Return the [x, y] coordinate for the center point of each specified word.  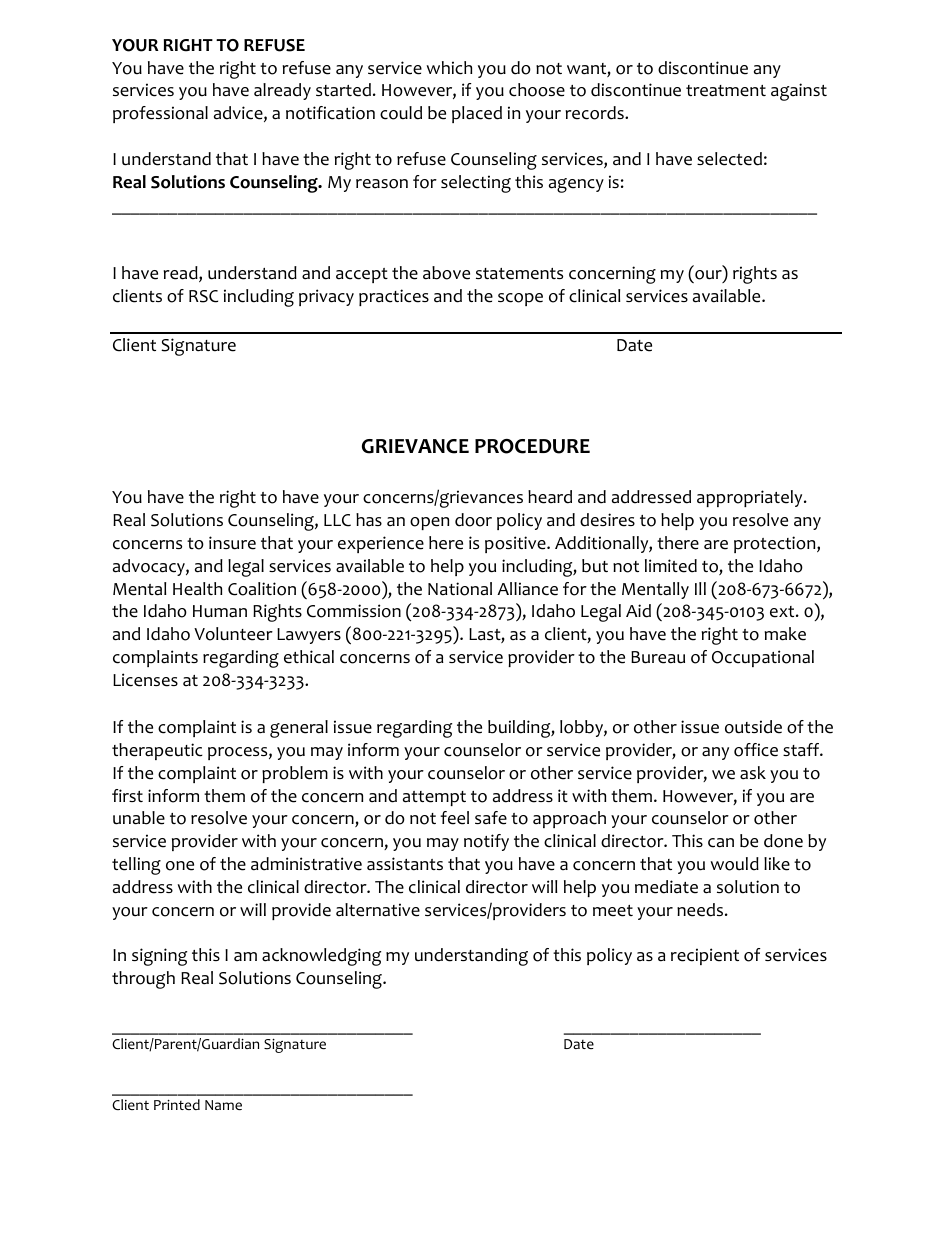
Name [223, 1105]
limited [671, 566]
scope [520, 299]
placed [477, 114]
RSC [203, 296]
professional [160, 114]
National [460, 589]
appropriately [751, 498]
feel [454, 818]
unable [139, 818]
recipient [705, 956]
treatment [726, 91]
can [721, 843]
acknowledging [321, 957]
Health [197, 589]
